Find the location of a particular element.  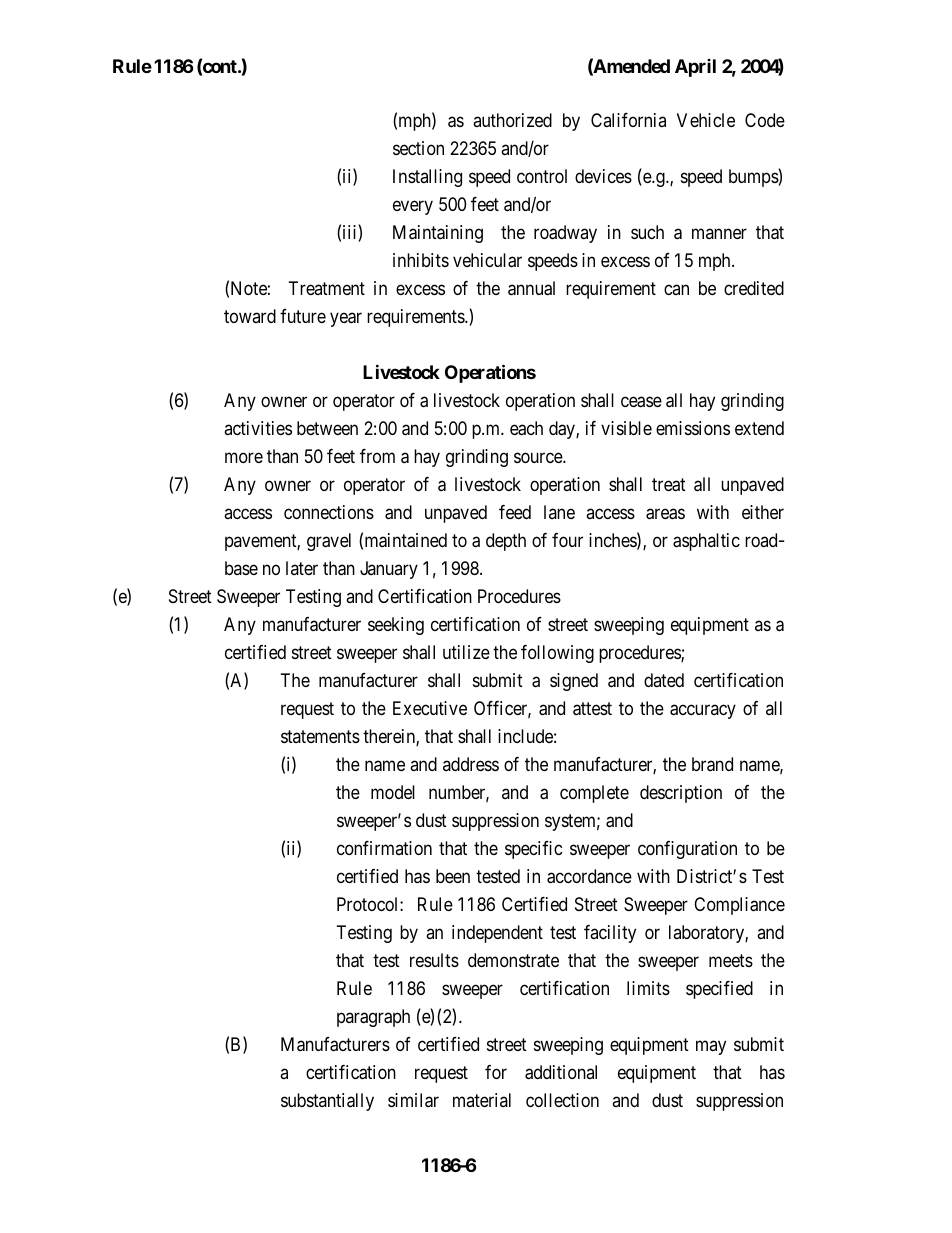

authorized is located at coordinates (512, 120).
